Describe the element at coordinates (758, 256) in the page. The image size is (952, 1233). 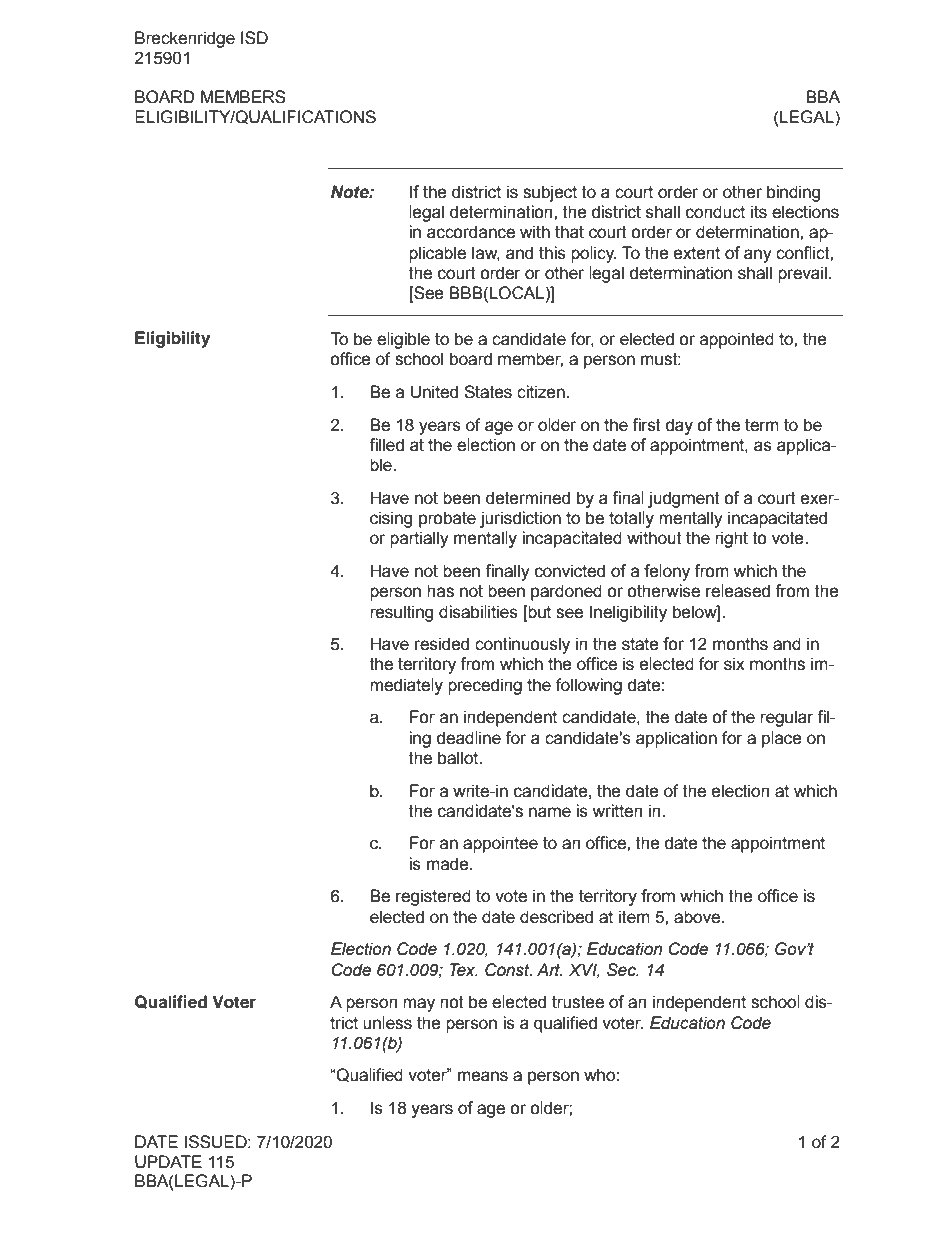
I see `any` at that location.
